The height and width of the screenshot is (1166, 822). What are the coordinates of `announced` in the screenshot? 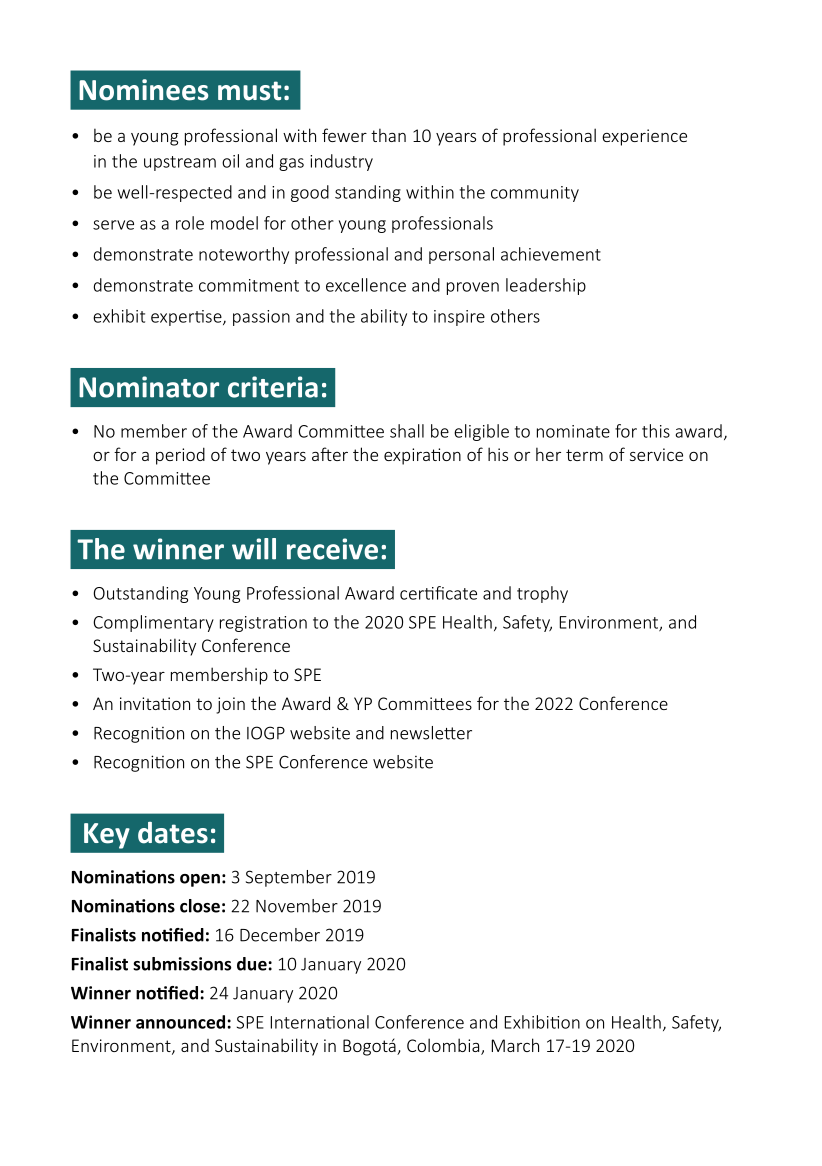 It's located at (182, 1022).
